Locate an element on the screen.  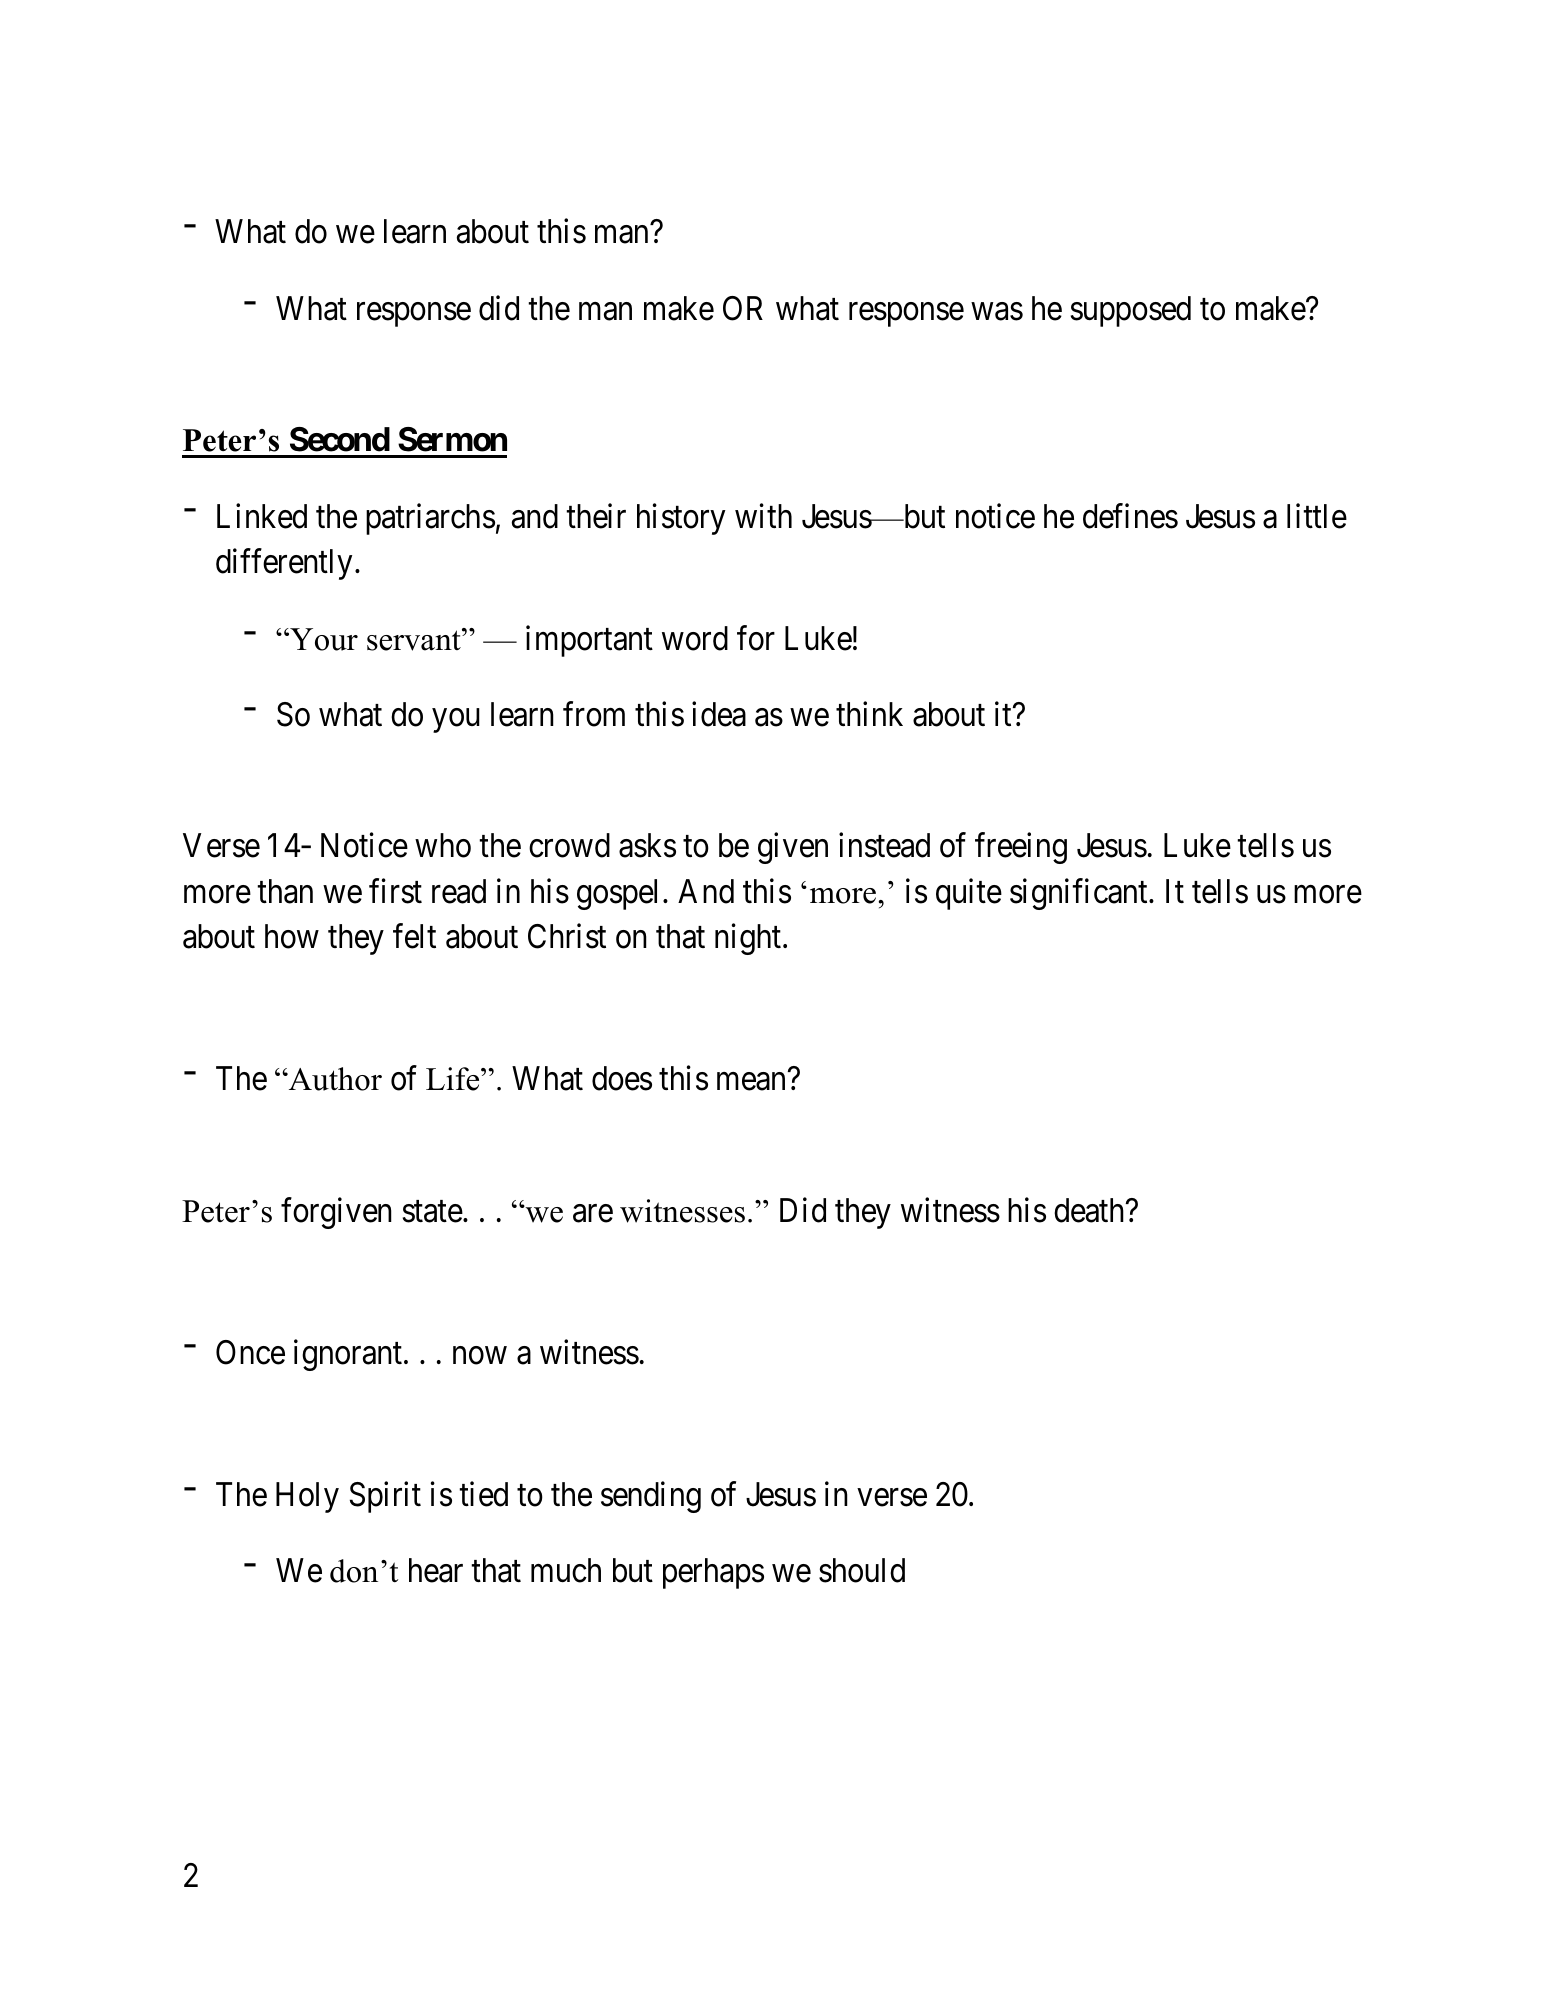
word is located at coordinates (695, 638).
